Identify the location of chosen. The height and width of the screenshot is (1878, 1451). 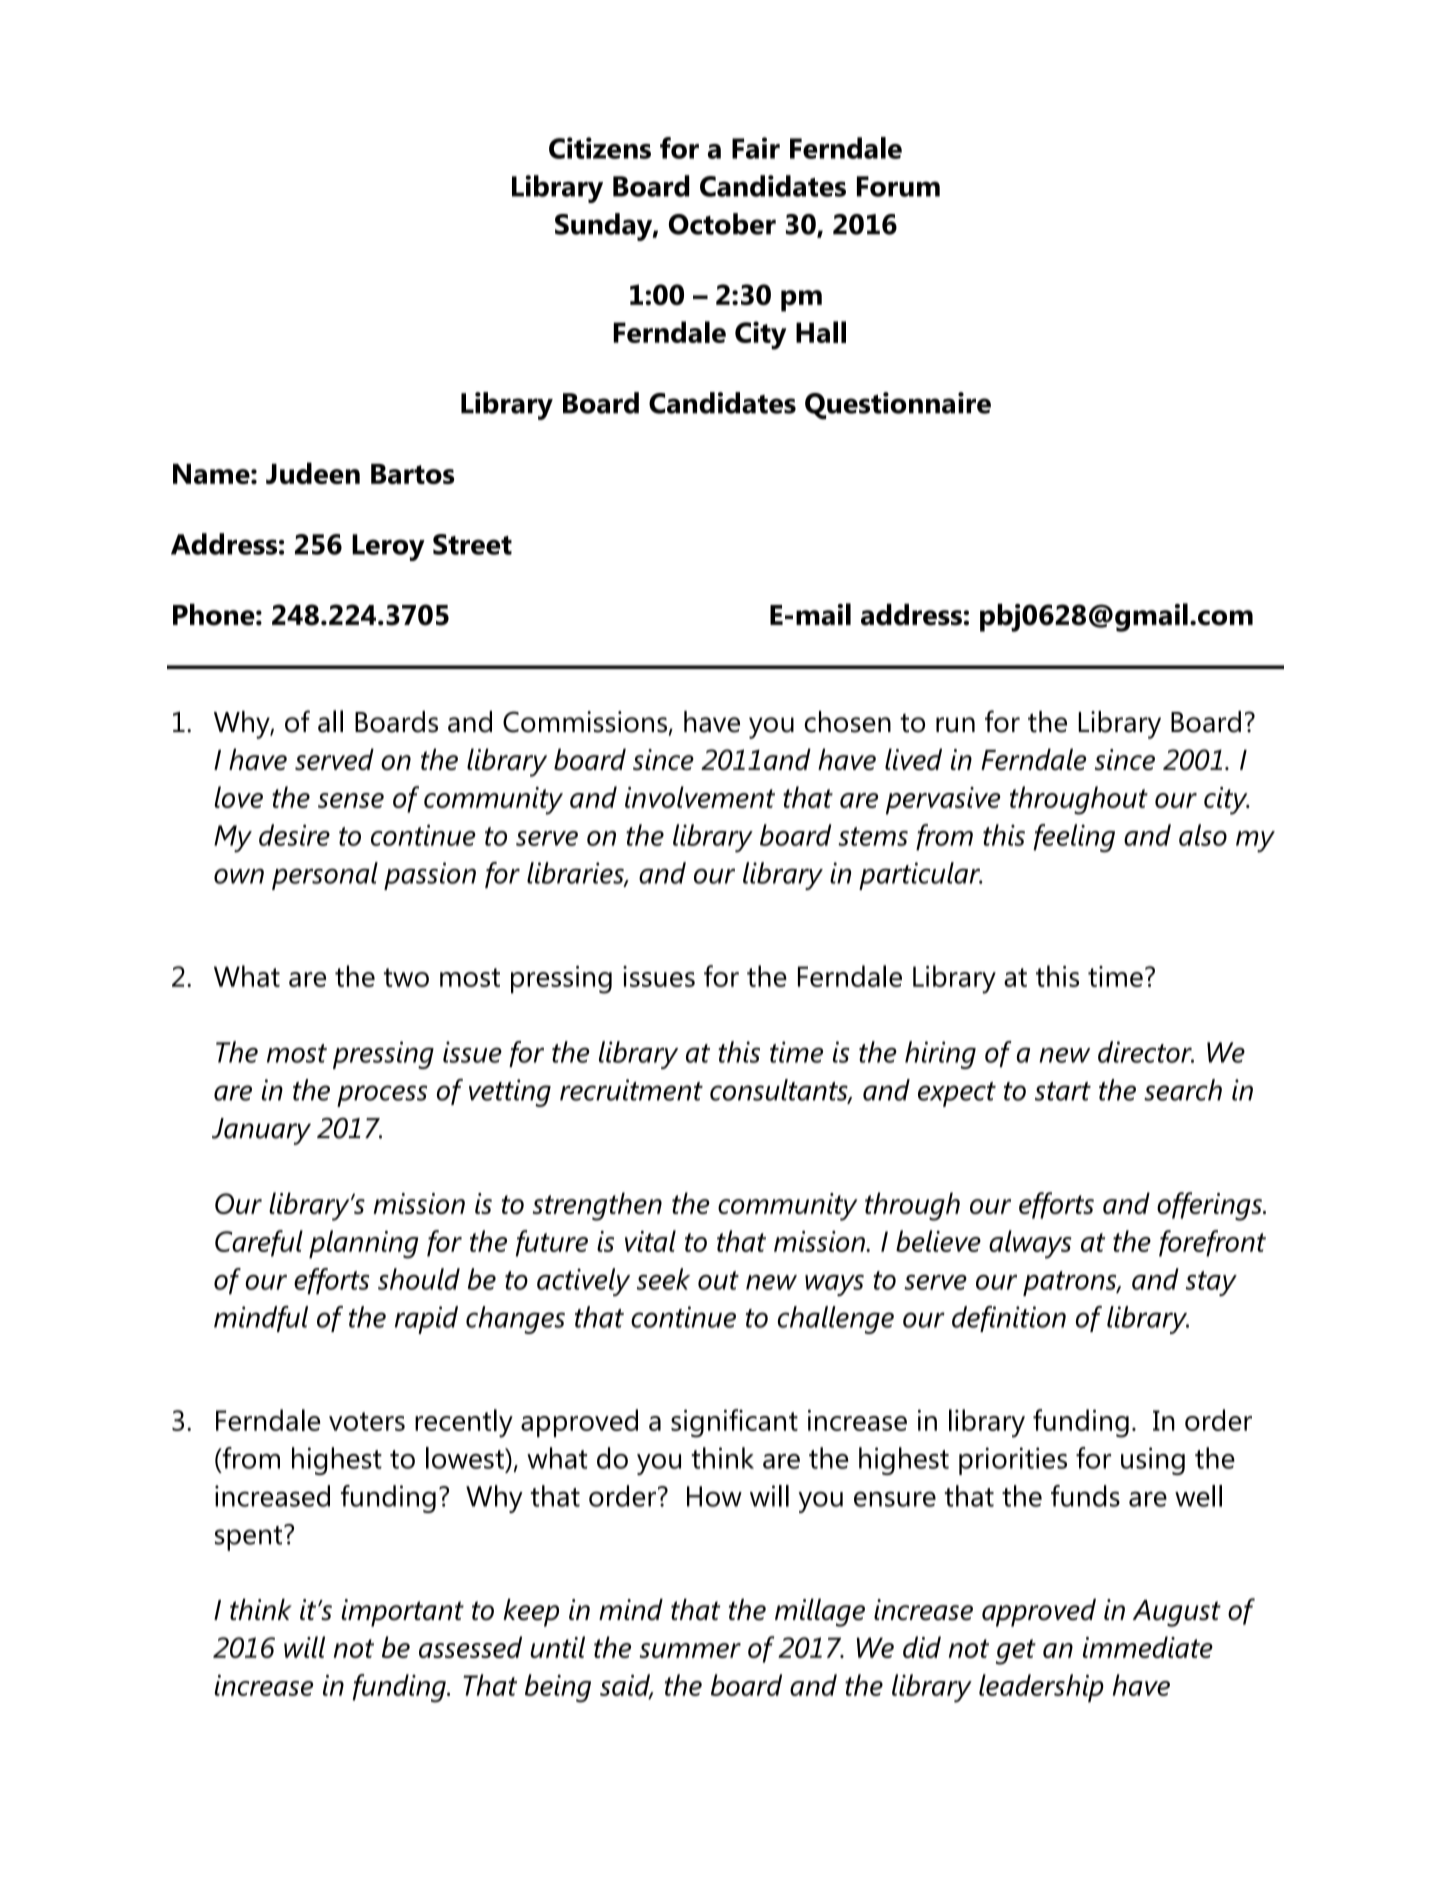
(847, 722).
